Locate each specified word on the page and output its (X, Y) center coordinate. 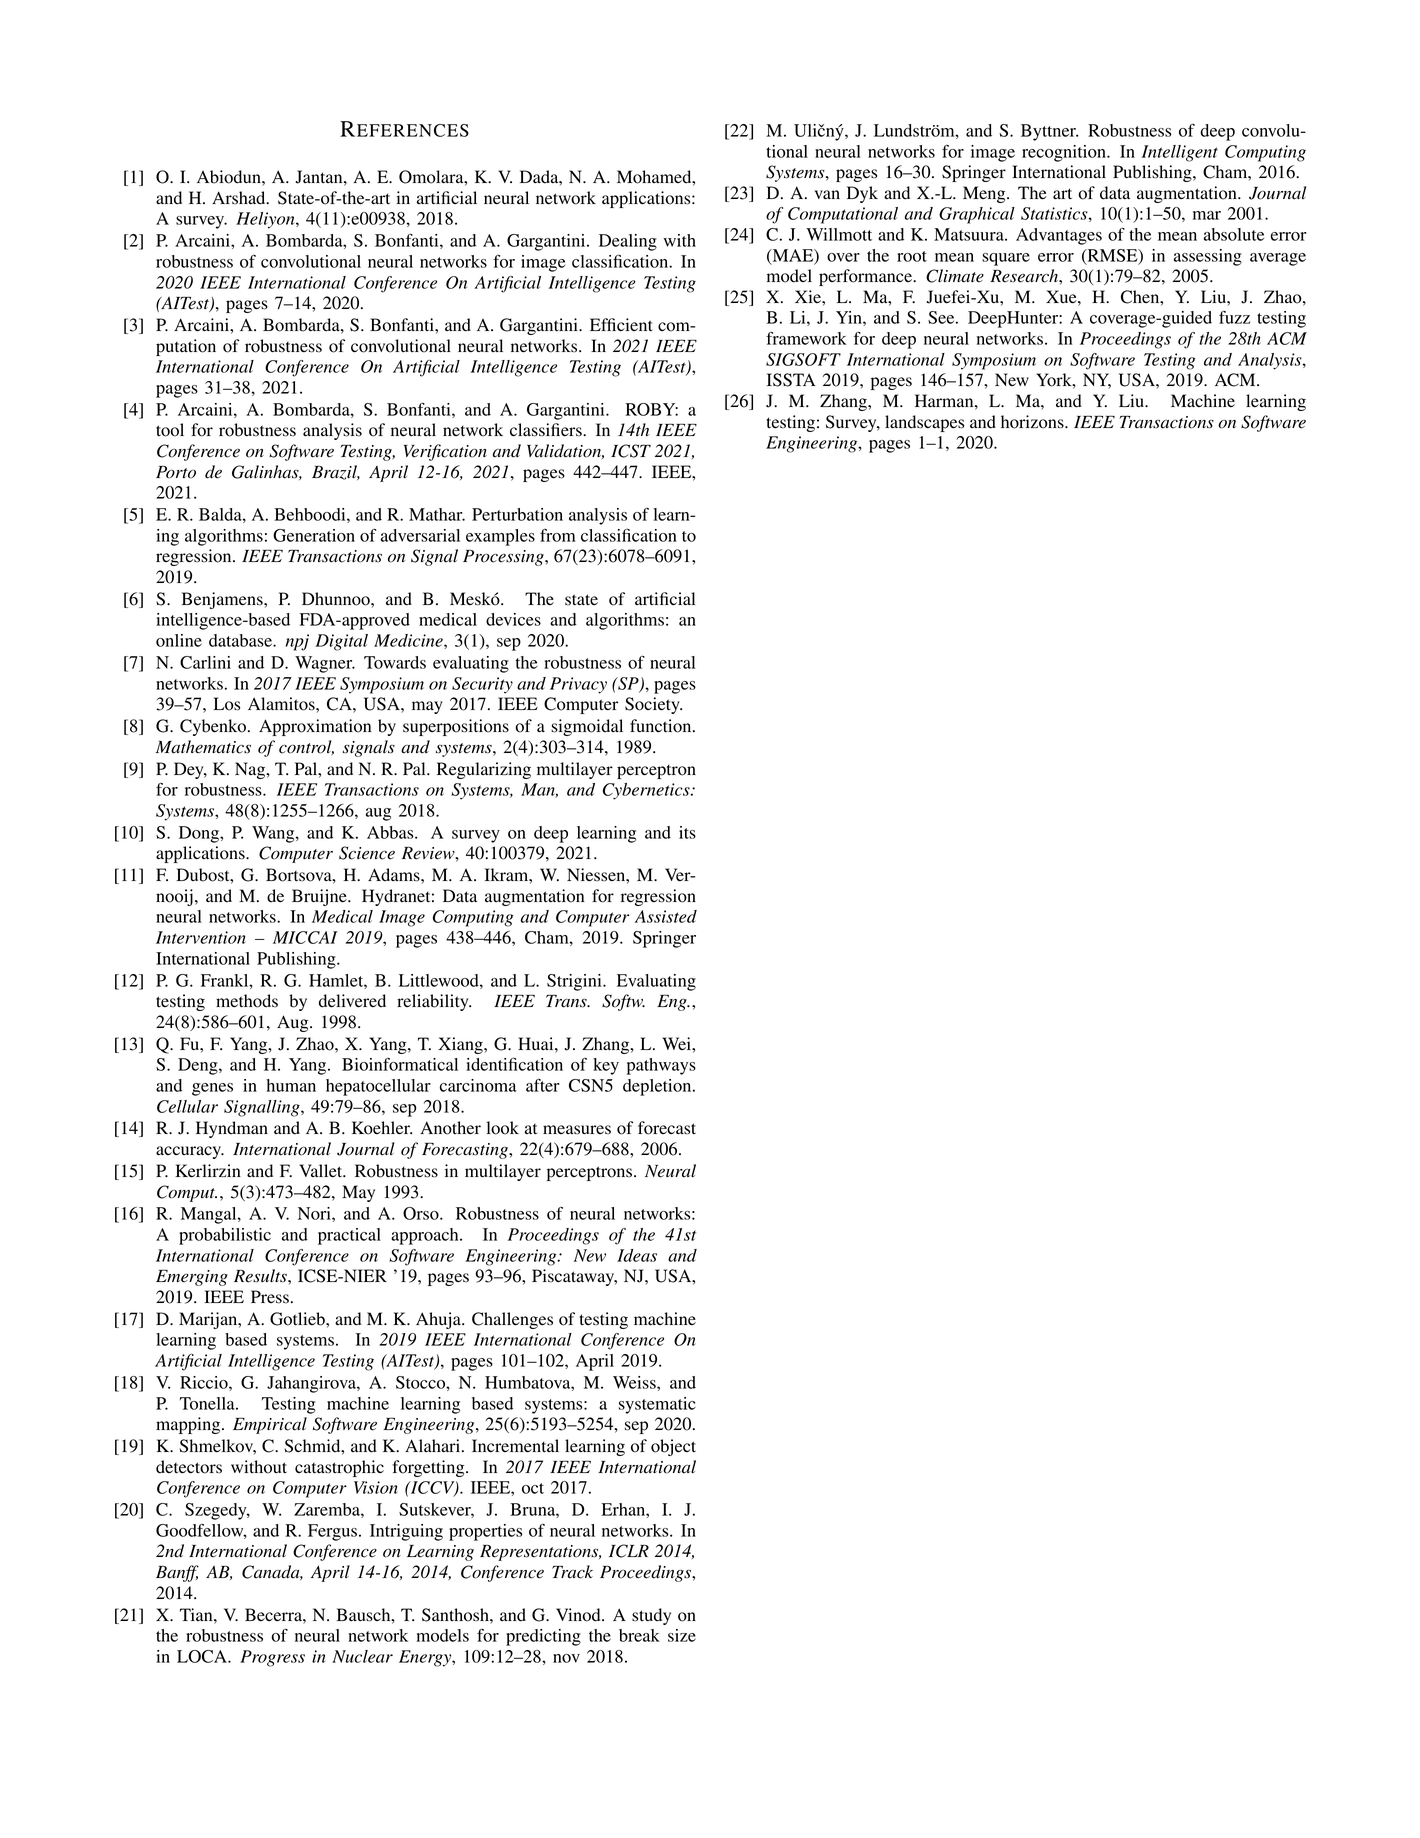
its (687, 832)
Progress (272, 1658)
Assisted (666, 916)
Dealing (628, 242)
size (682, 1635)
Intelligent (1180, 153)
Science (367, 853)
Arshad (240, 198)
